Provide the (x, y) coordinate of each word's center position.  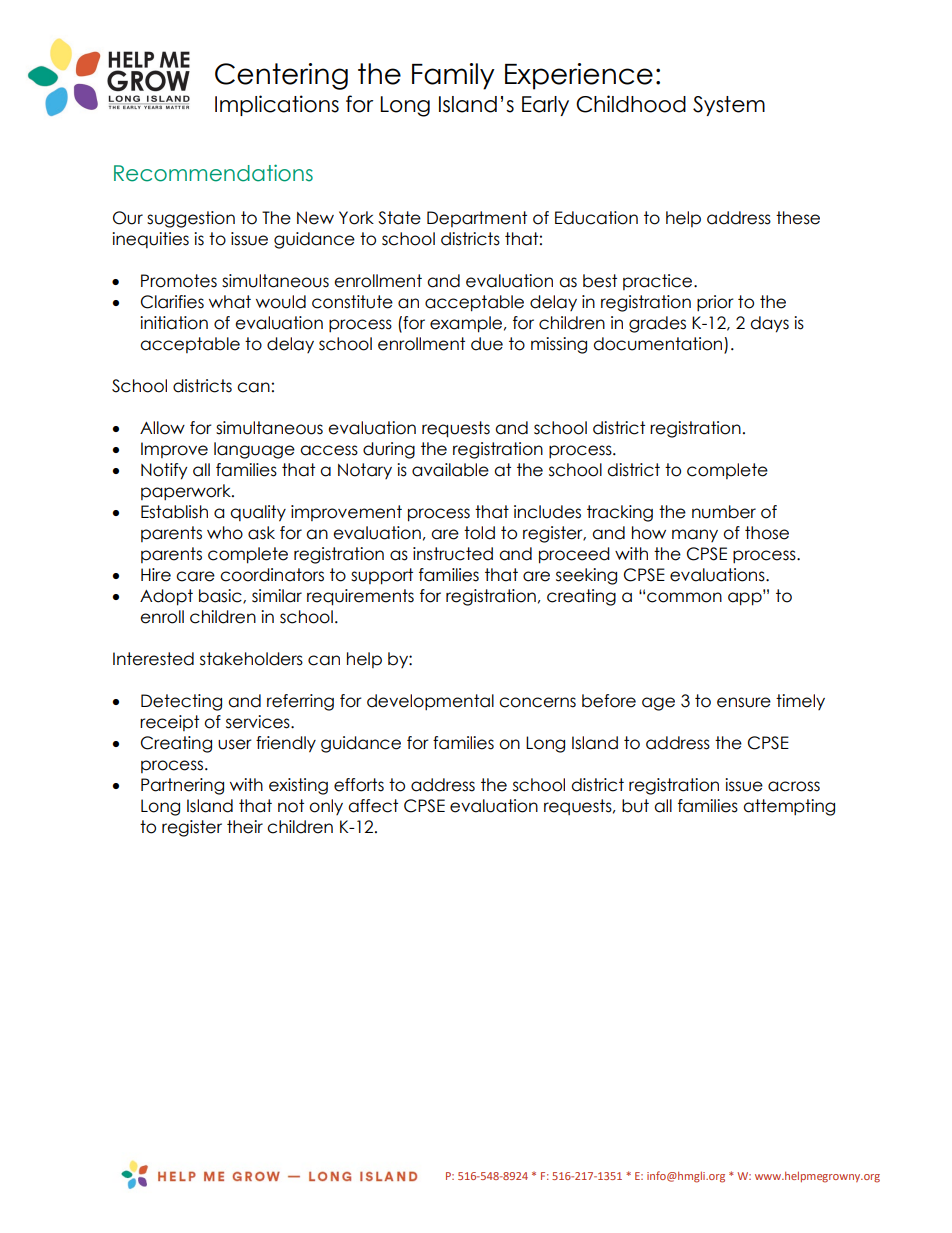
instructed (453, 554)
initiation (174, 323)
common (684, 597)
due (487, 344)
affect (373, 806)
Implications (277, 105)
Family (453, 76)
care (195, 576)
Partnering (182, 786)
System (729, 106)
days (769, 324)
